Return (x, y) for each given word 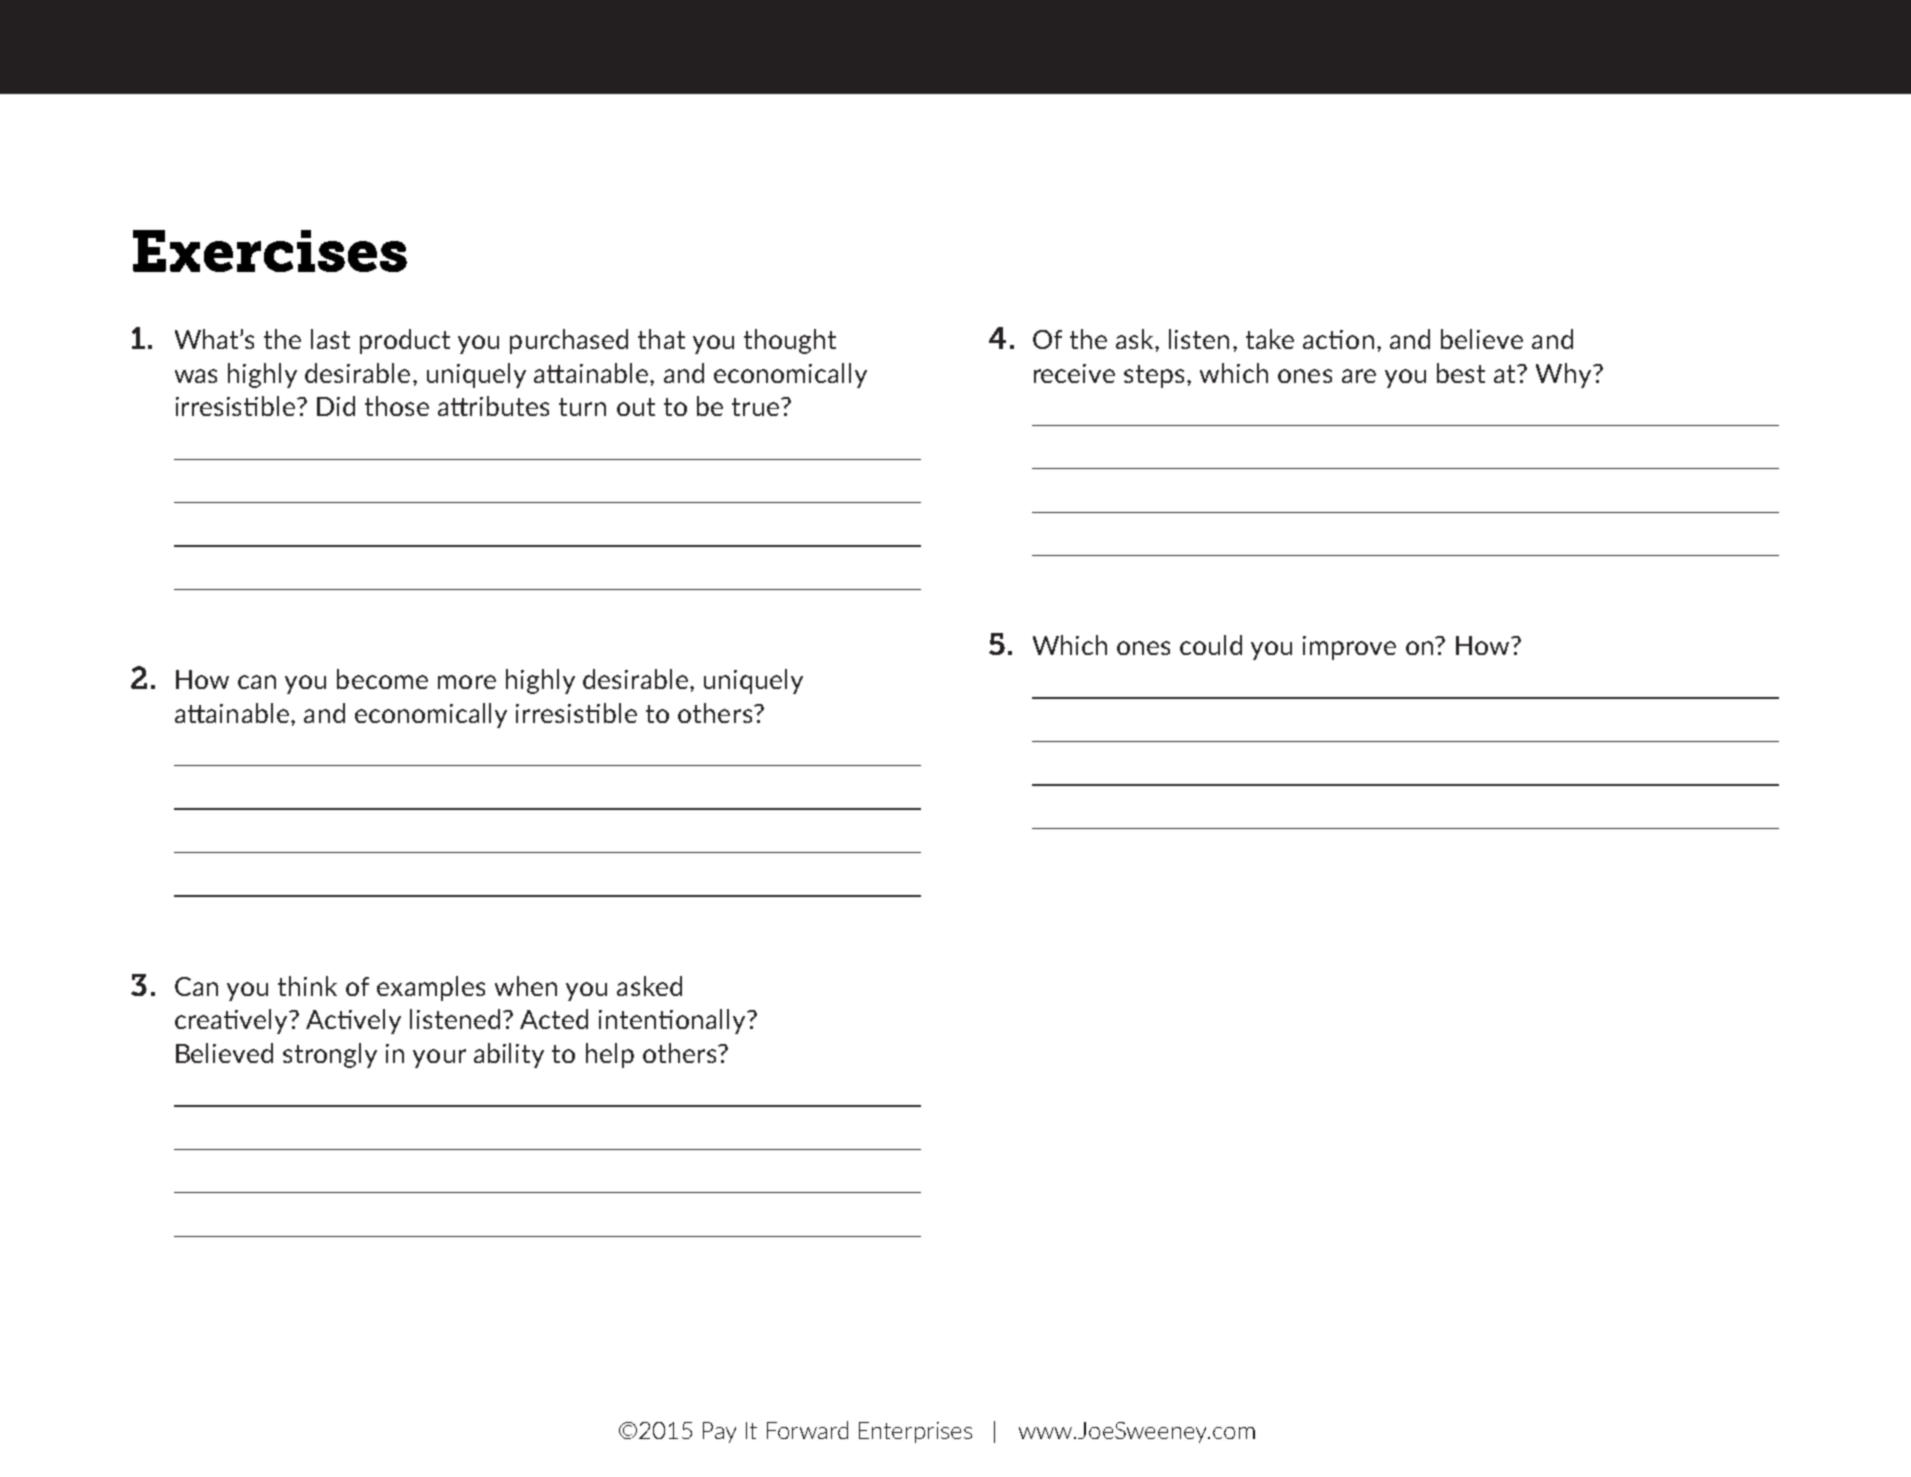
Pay (719, 1432)
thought (790, 341)
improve (1349, 648)
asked (649, 986)
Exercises (270, 251)
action (1338, 339)
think (307, 986)
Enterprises (915, 1432)
